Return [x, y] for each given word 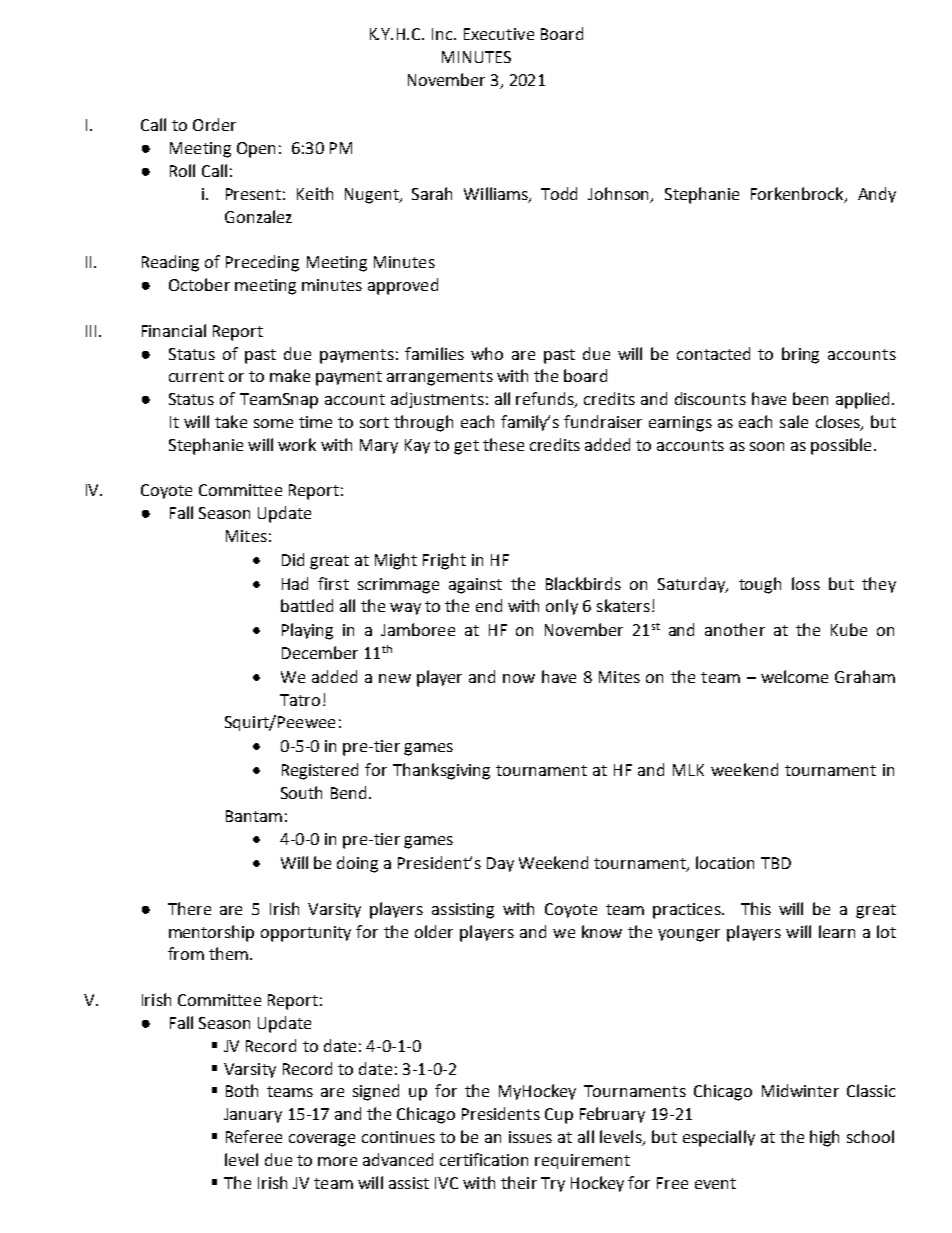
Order [214, 124]
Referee [254, 1136]
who [487, 353]
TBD [776, 863]
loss [806, 583]
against [475, 586]
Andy [877, 195]
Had [295, 583]
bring [800, 355]
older [434, 931]
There [189, 908]
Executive [499, 34]
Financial [174, 330]
